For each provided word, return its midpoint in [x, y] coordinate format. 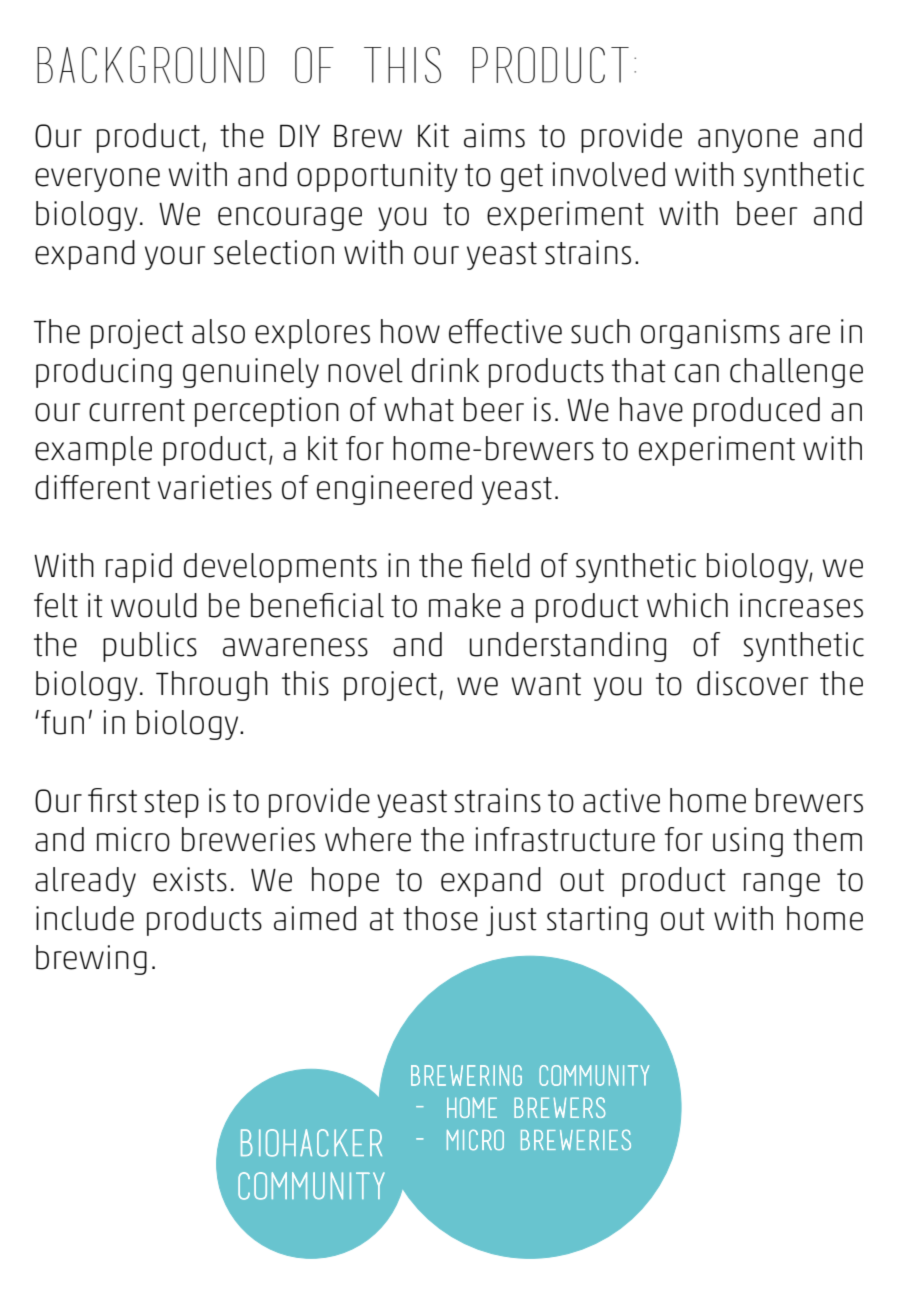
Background [150, 65]
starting [597, 921]
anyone [748, 141]
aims [494, 135]
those [440, 918]
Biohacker [311, 1143]
